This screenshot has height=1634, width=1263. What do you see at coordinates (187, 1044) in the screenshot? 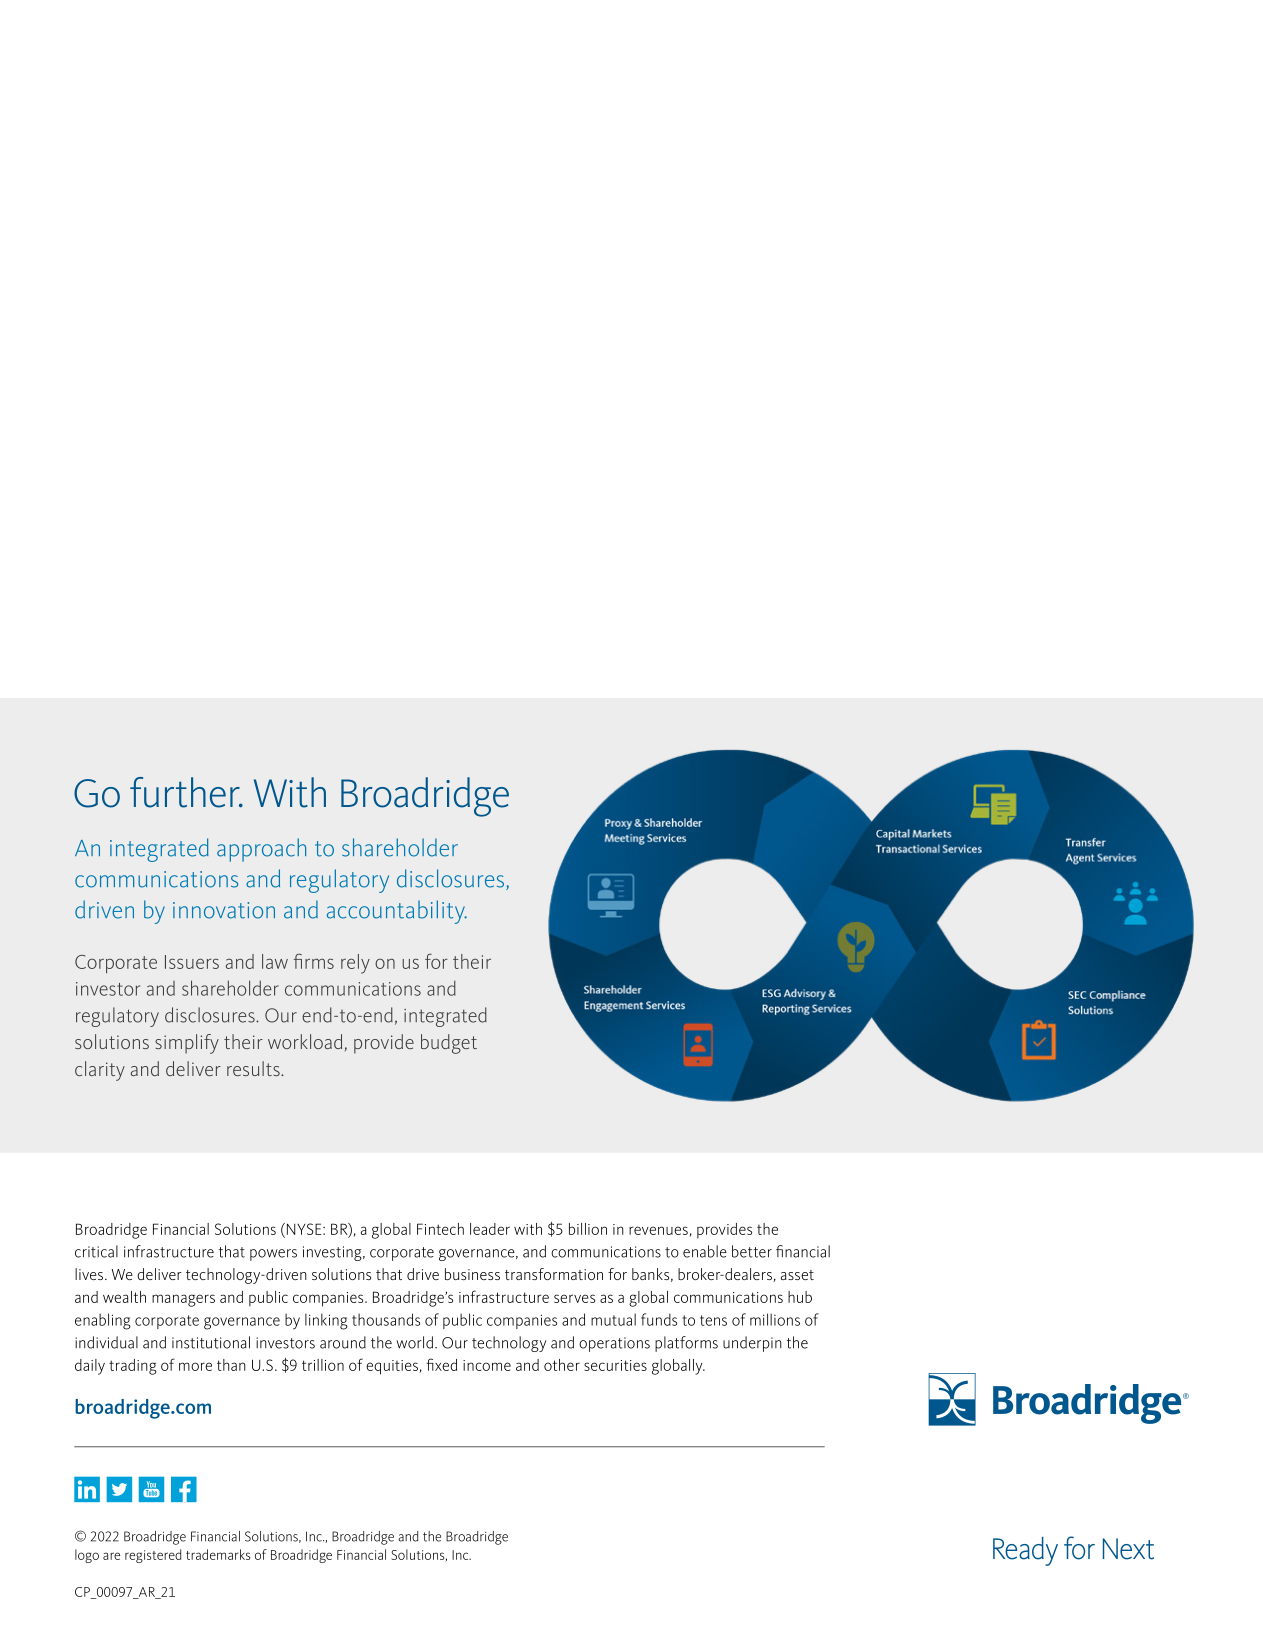
I see `simplify` at bounding box center [187, 1044].
